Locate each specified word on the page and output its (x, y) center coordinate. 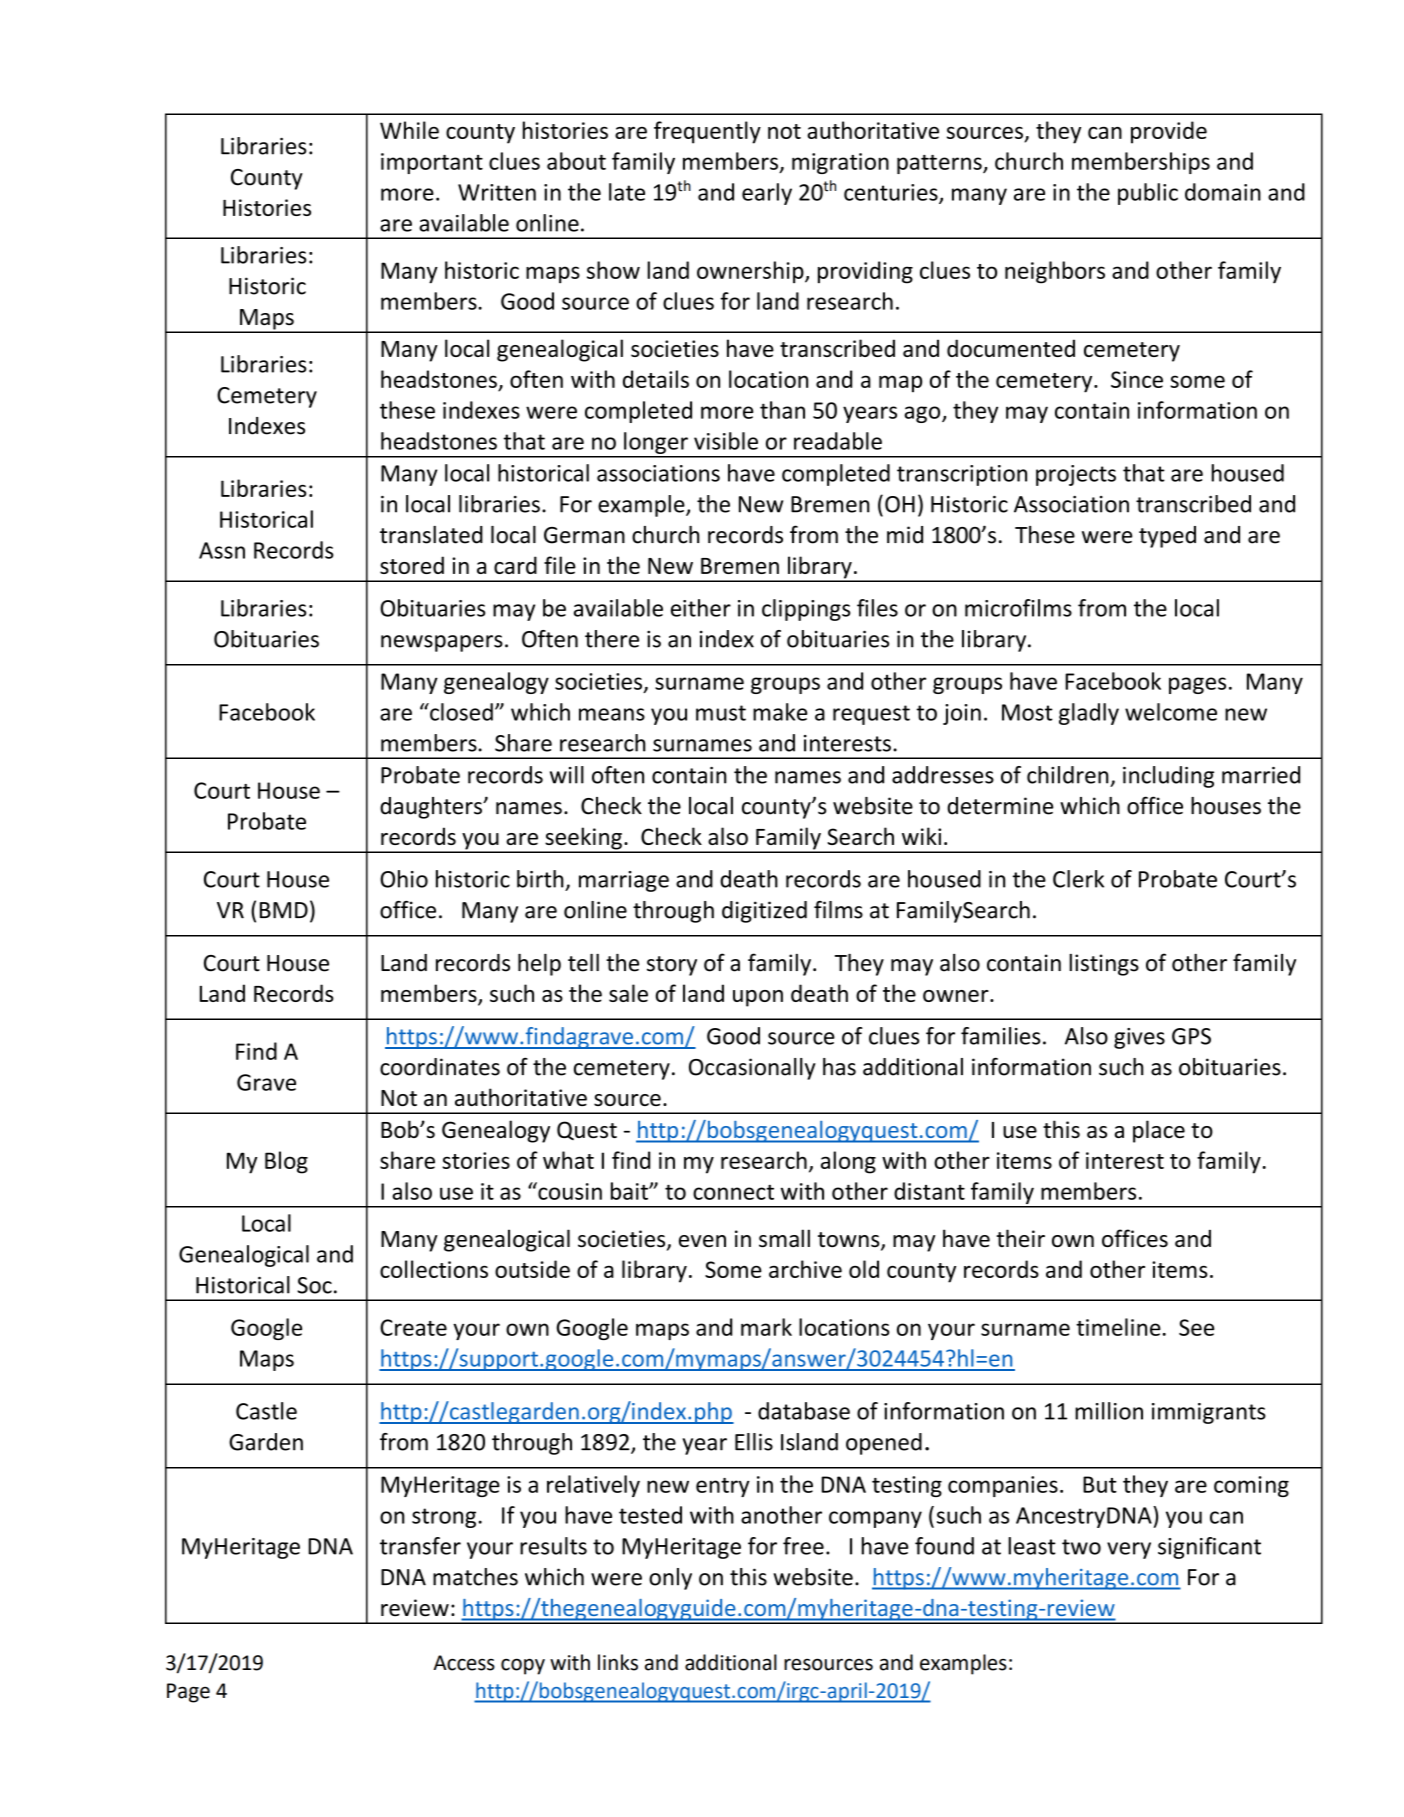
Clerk (1078, 879)
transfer (420, 1546)
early (767, 194)
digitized (764, 912)
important (432, 163)
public (1148, 194)
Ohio (404, 879)
